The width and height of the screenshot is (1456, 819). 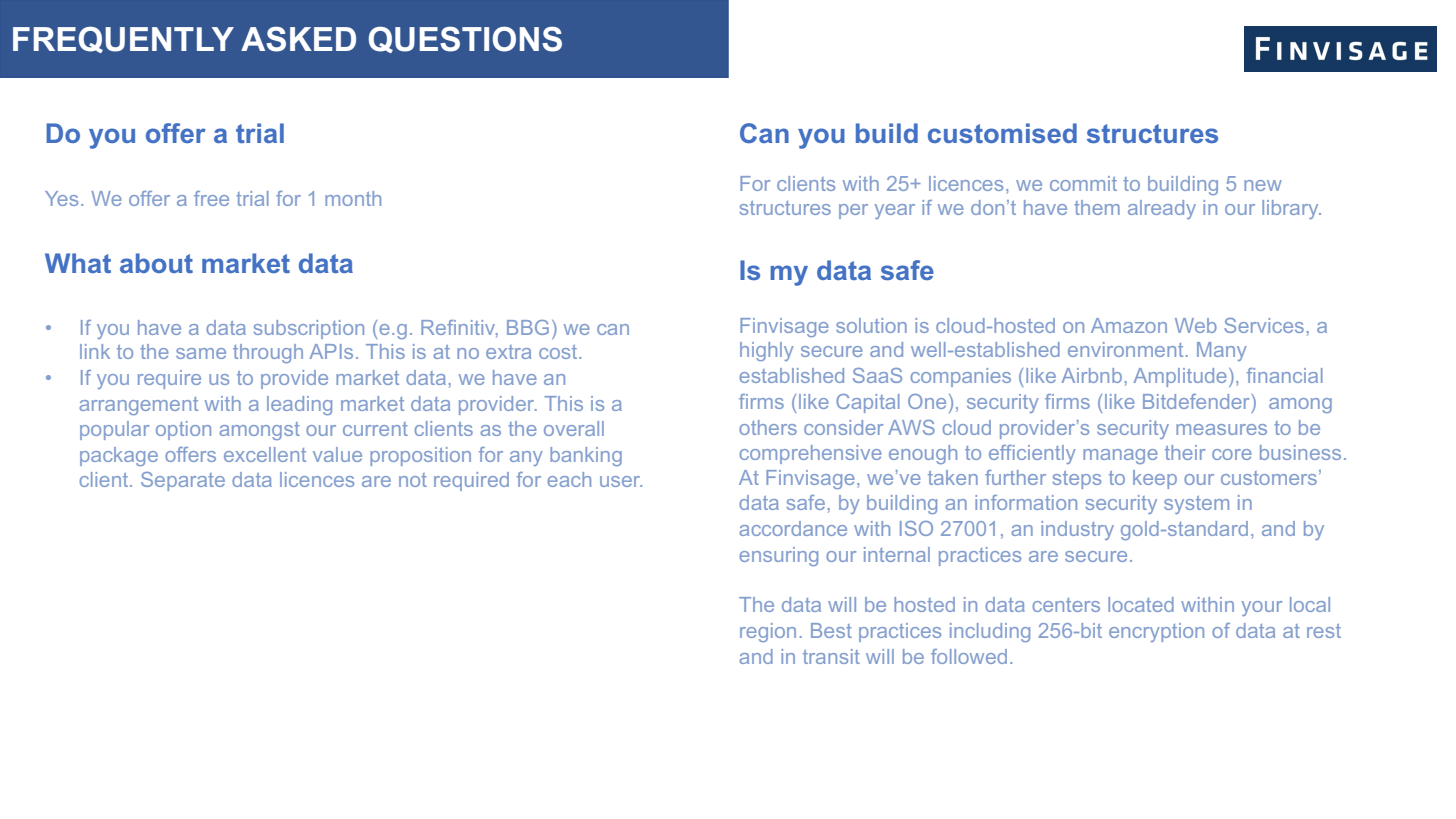 What do you see at coordinates (853, 211) in the screenshot?
I see `per` at bounding box center [853, 211].
